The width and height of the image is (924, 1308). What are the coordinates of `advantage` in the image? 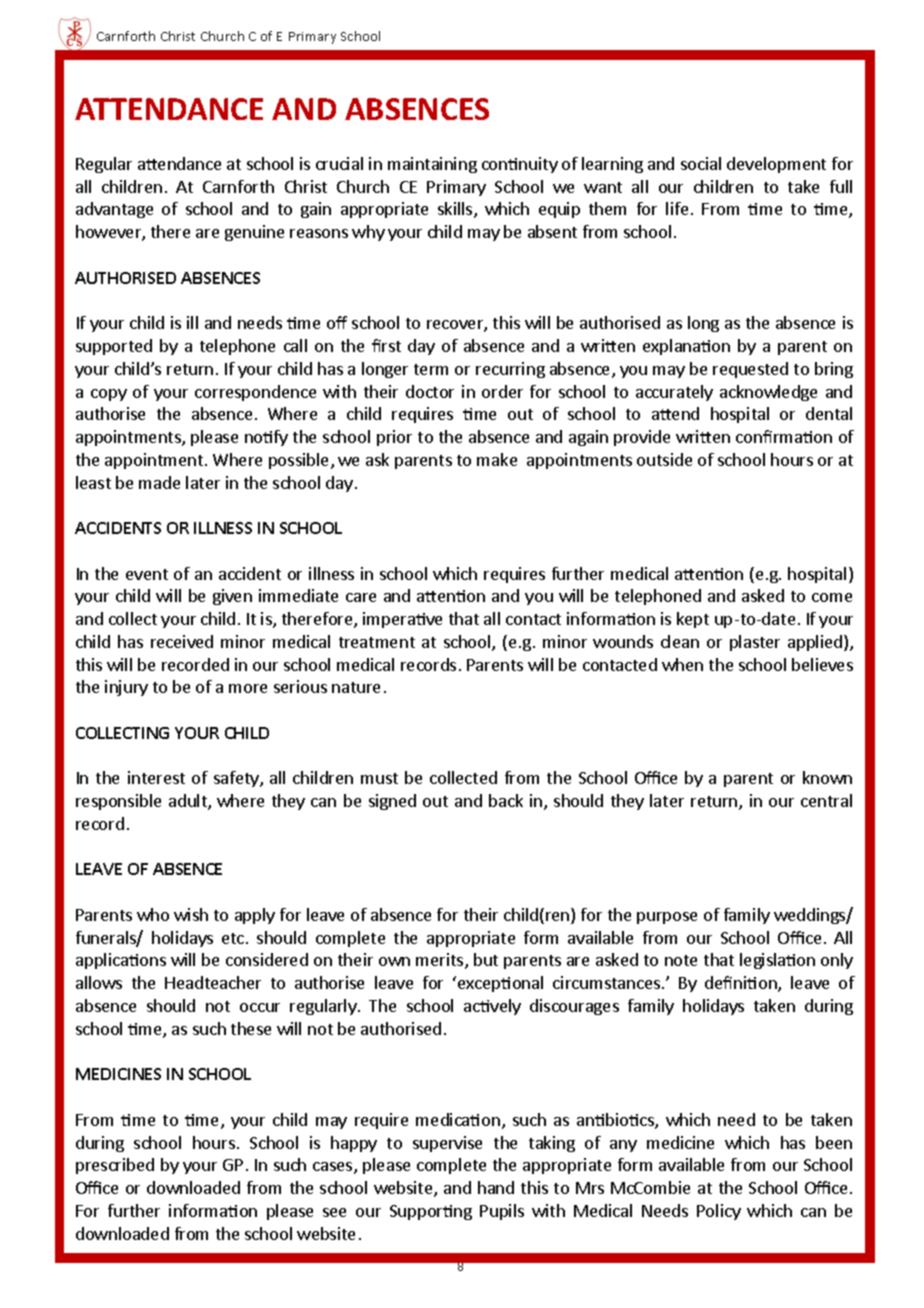 It's located at (114, 210).
